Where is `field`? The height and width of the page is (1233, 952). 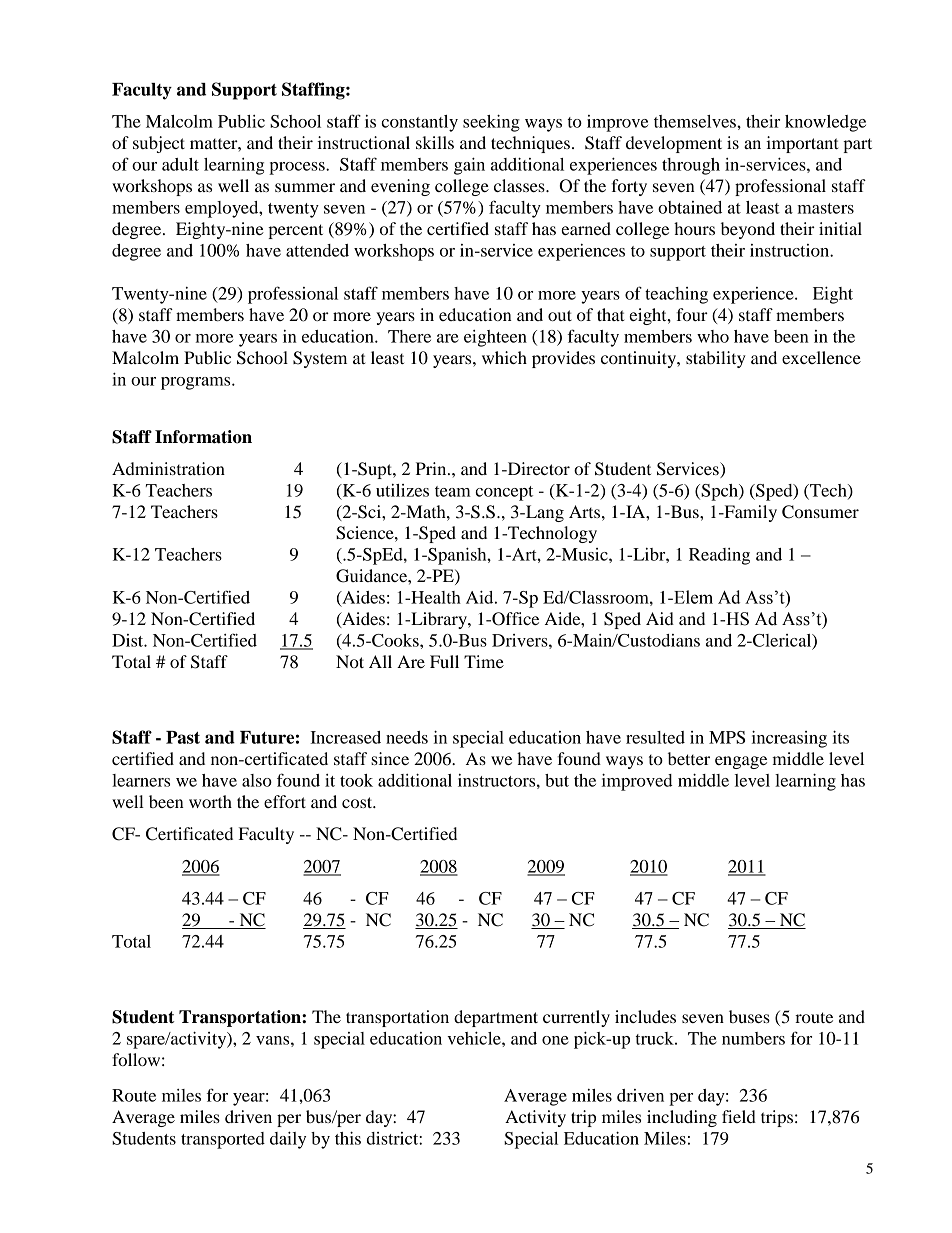 field is located at coordinates (739, 1116).
